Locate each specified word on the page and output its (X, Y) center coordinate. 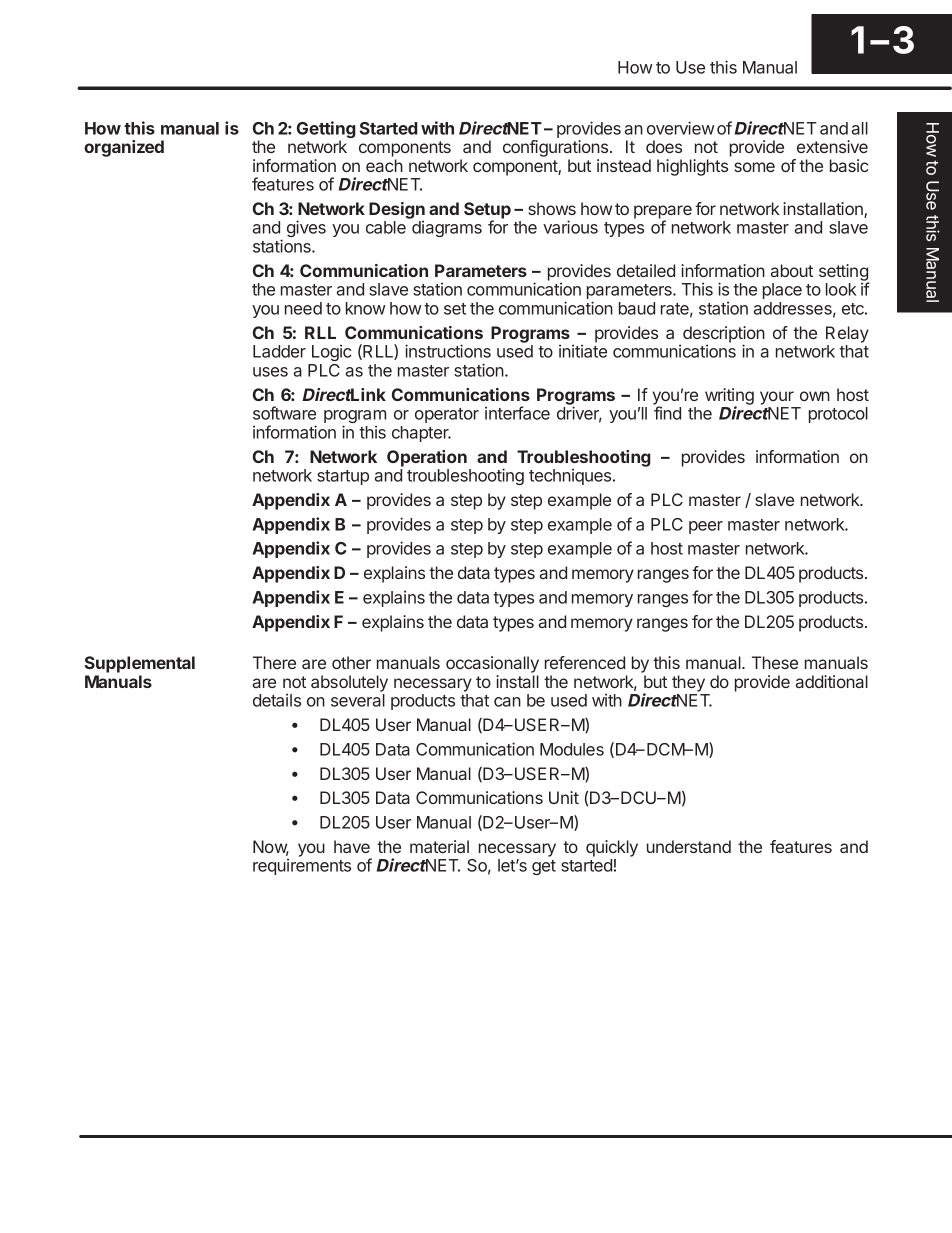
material (439, 846)
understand (689, 846)
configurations (557, 150)
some (754, 167)
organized (124, 148)
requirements (302, 866)
